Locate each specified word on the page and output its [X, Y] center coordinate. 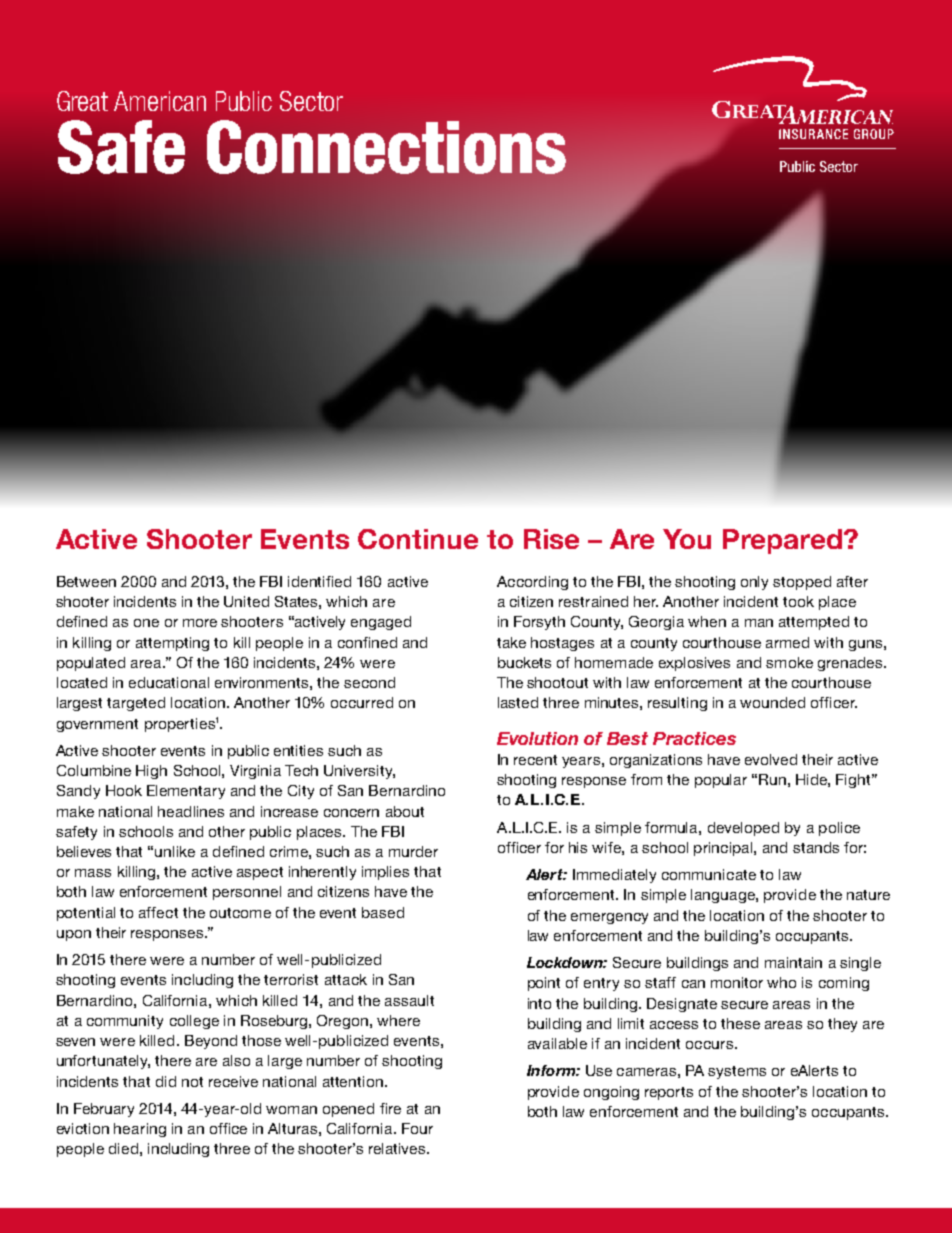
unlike [175, 851]
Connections [386, 147]
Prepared [782, 541]
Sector [311, 101]
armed [787, 642]
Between [86, 581]
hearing [140, 1130]
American [160, 101]
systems [737, 1072]
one [146, 623]
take [511, 642]
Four [417, 1128]
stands [816, 847]
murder [413, 851]
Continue [418, 539]
